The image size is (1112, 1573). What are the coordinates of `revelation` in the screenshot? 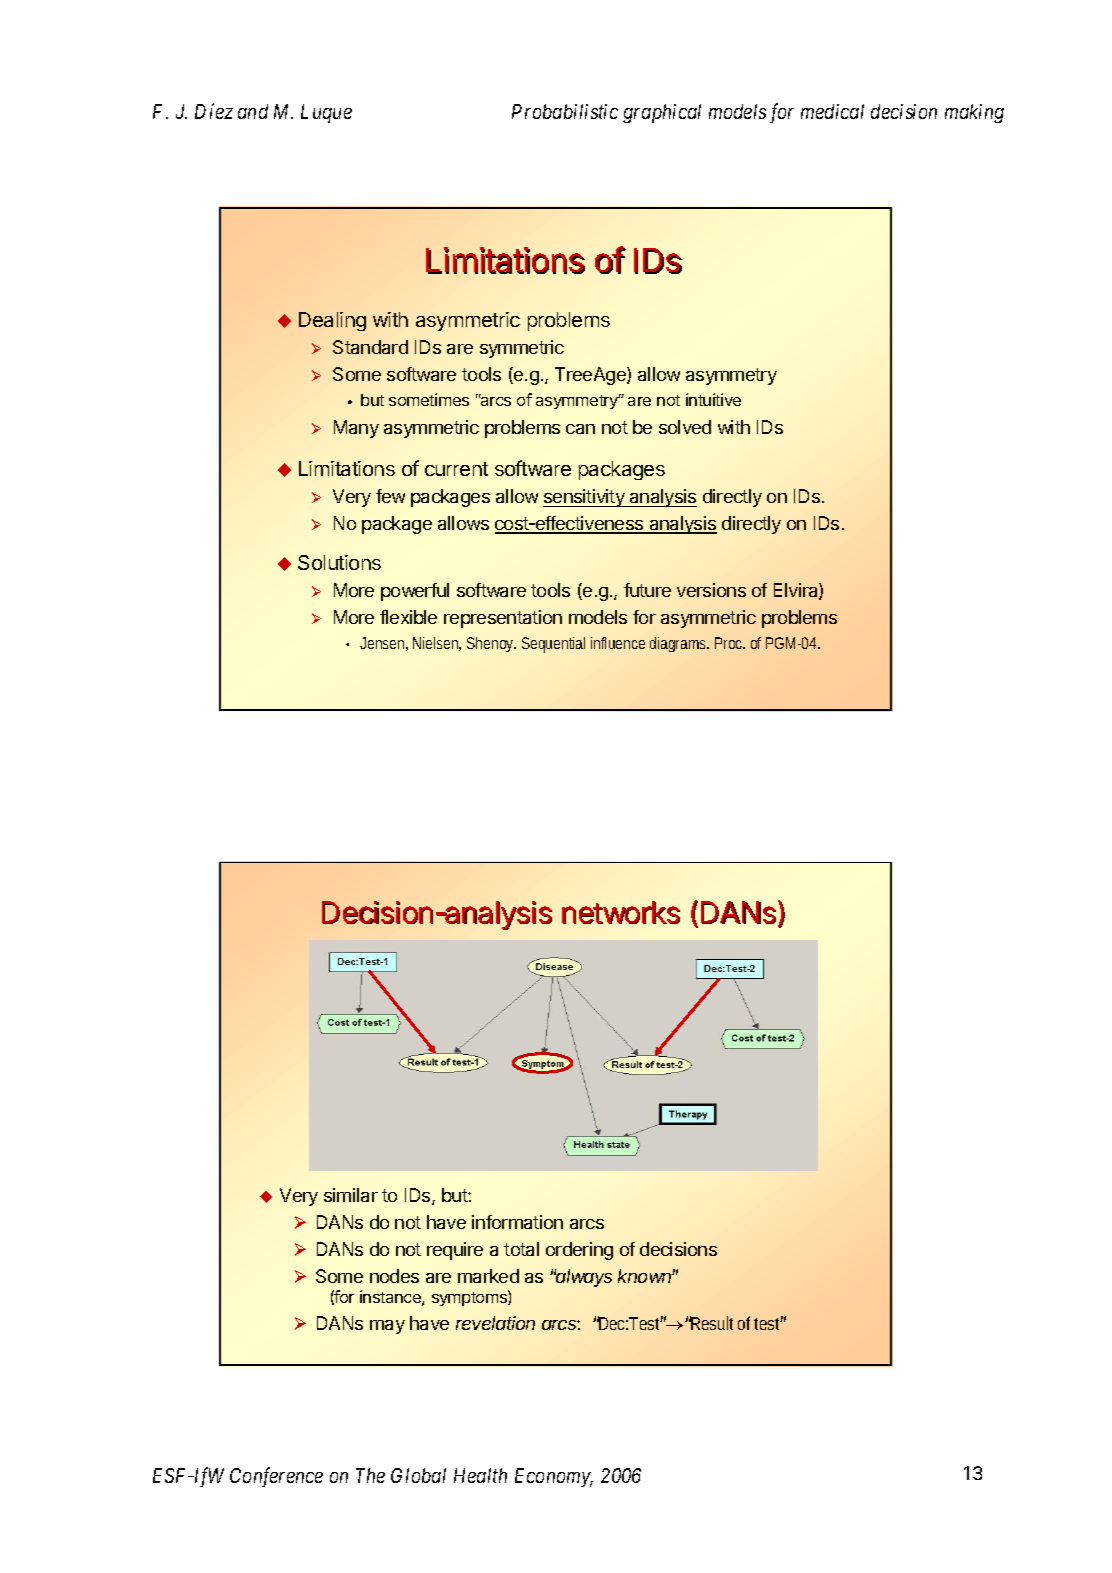 It's located at (495, 1323).
